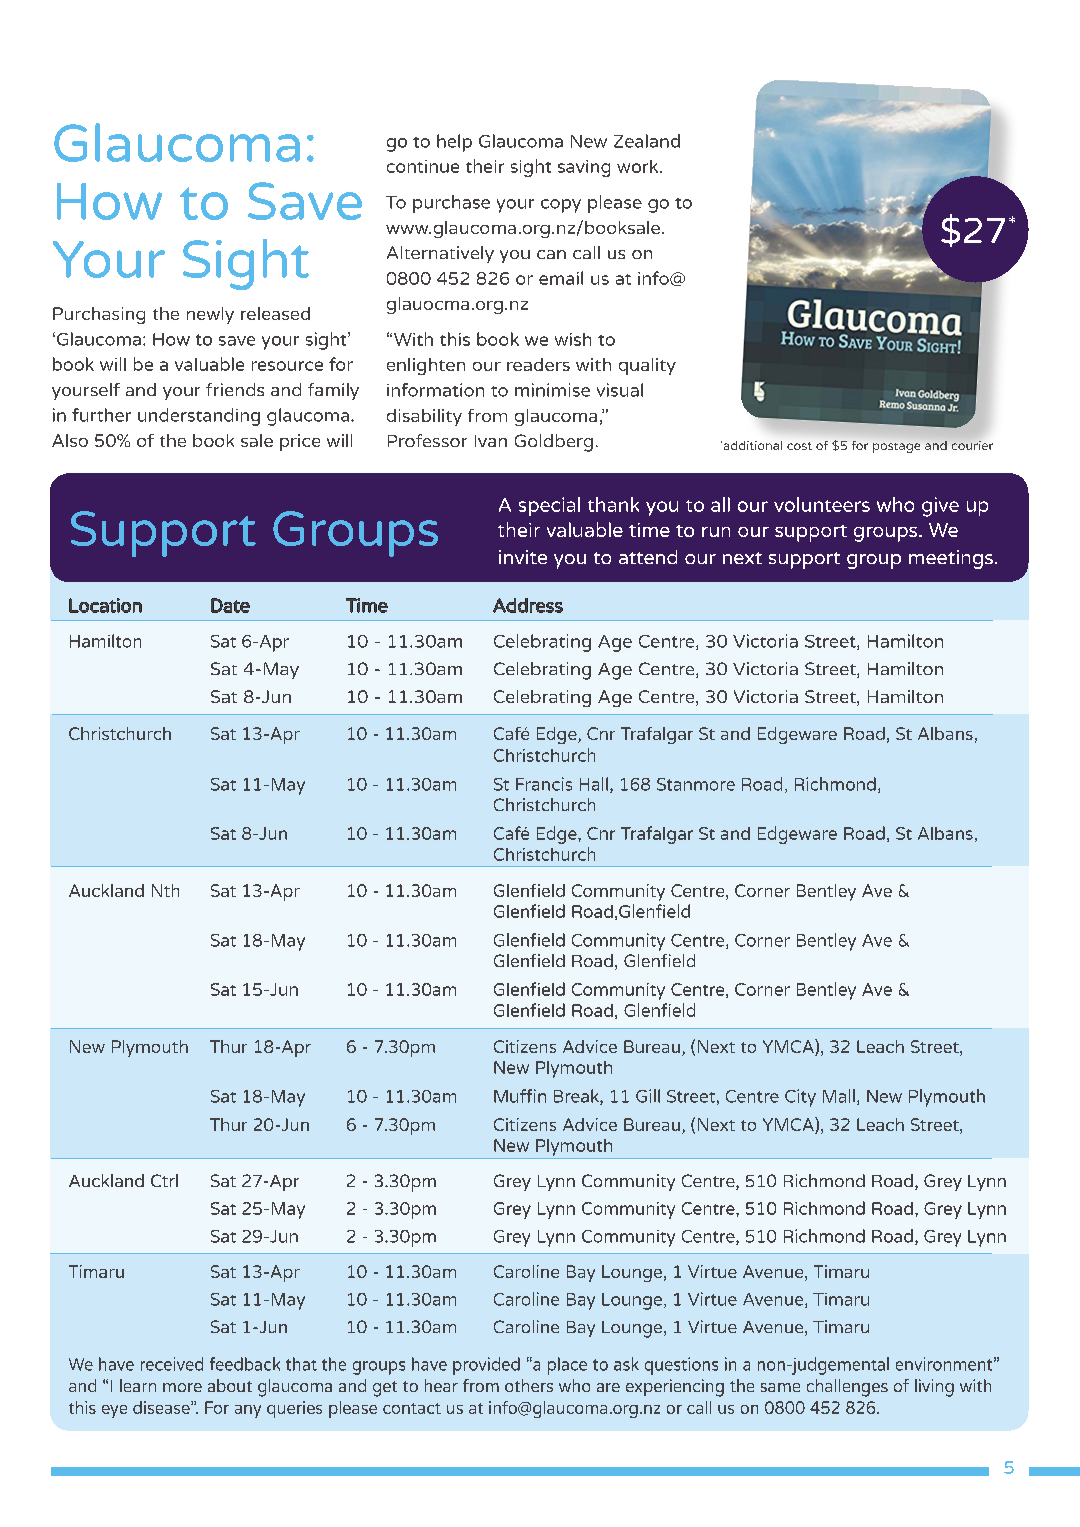 The width and height of the document is (1080, 1527). Describe the element at coordinates (561, 206) in the document. I see `copy` at that location.
